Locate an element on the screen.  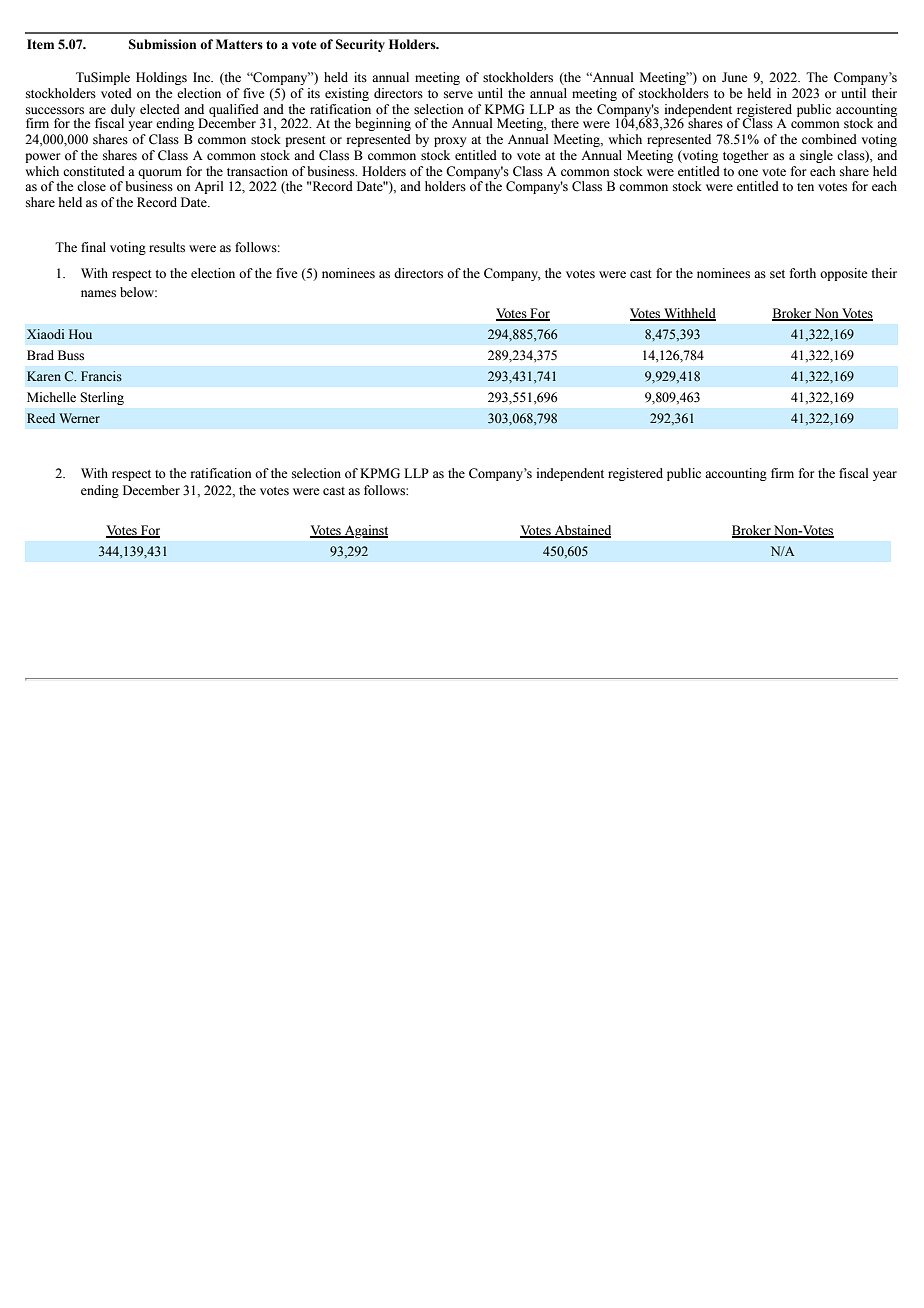
set is located at coordinates (777, 274).
